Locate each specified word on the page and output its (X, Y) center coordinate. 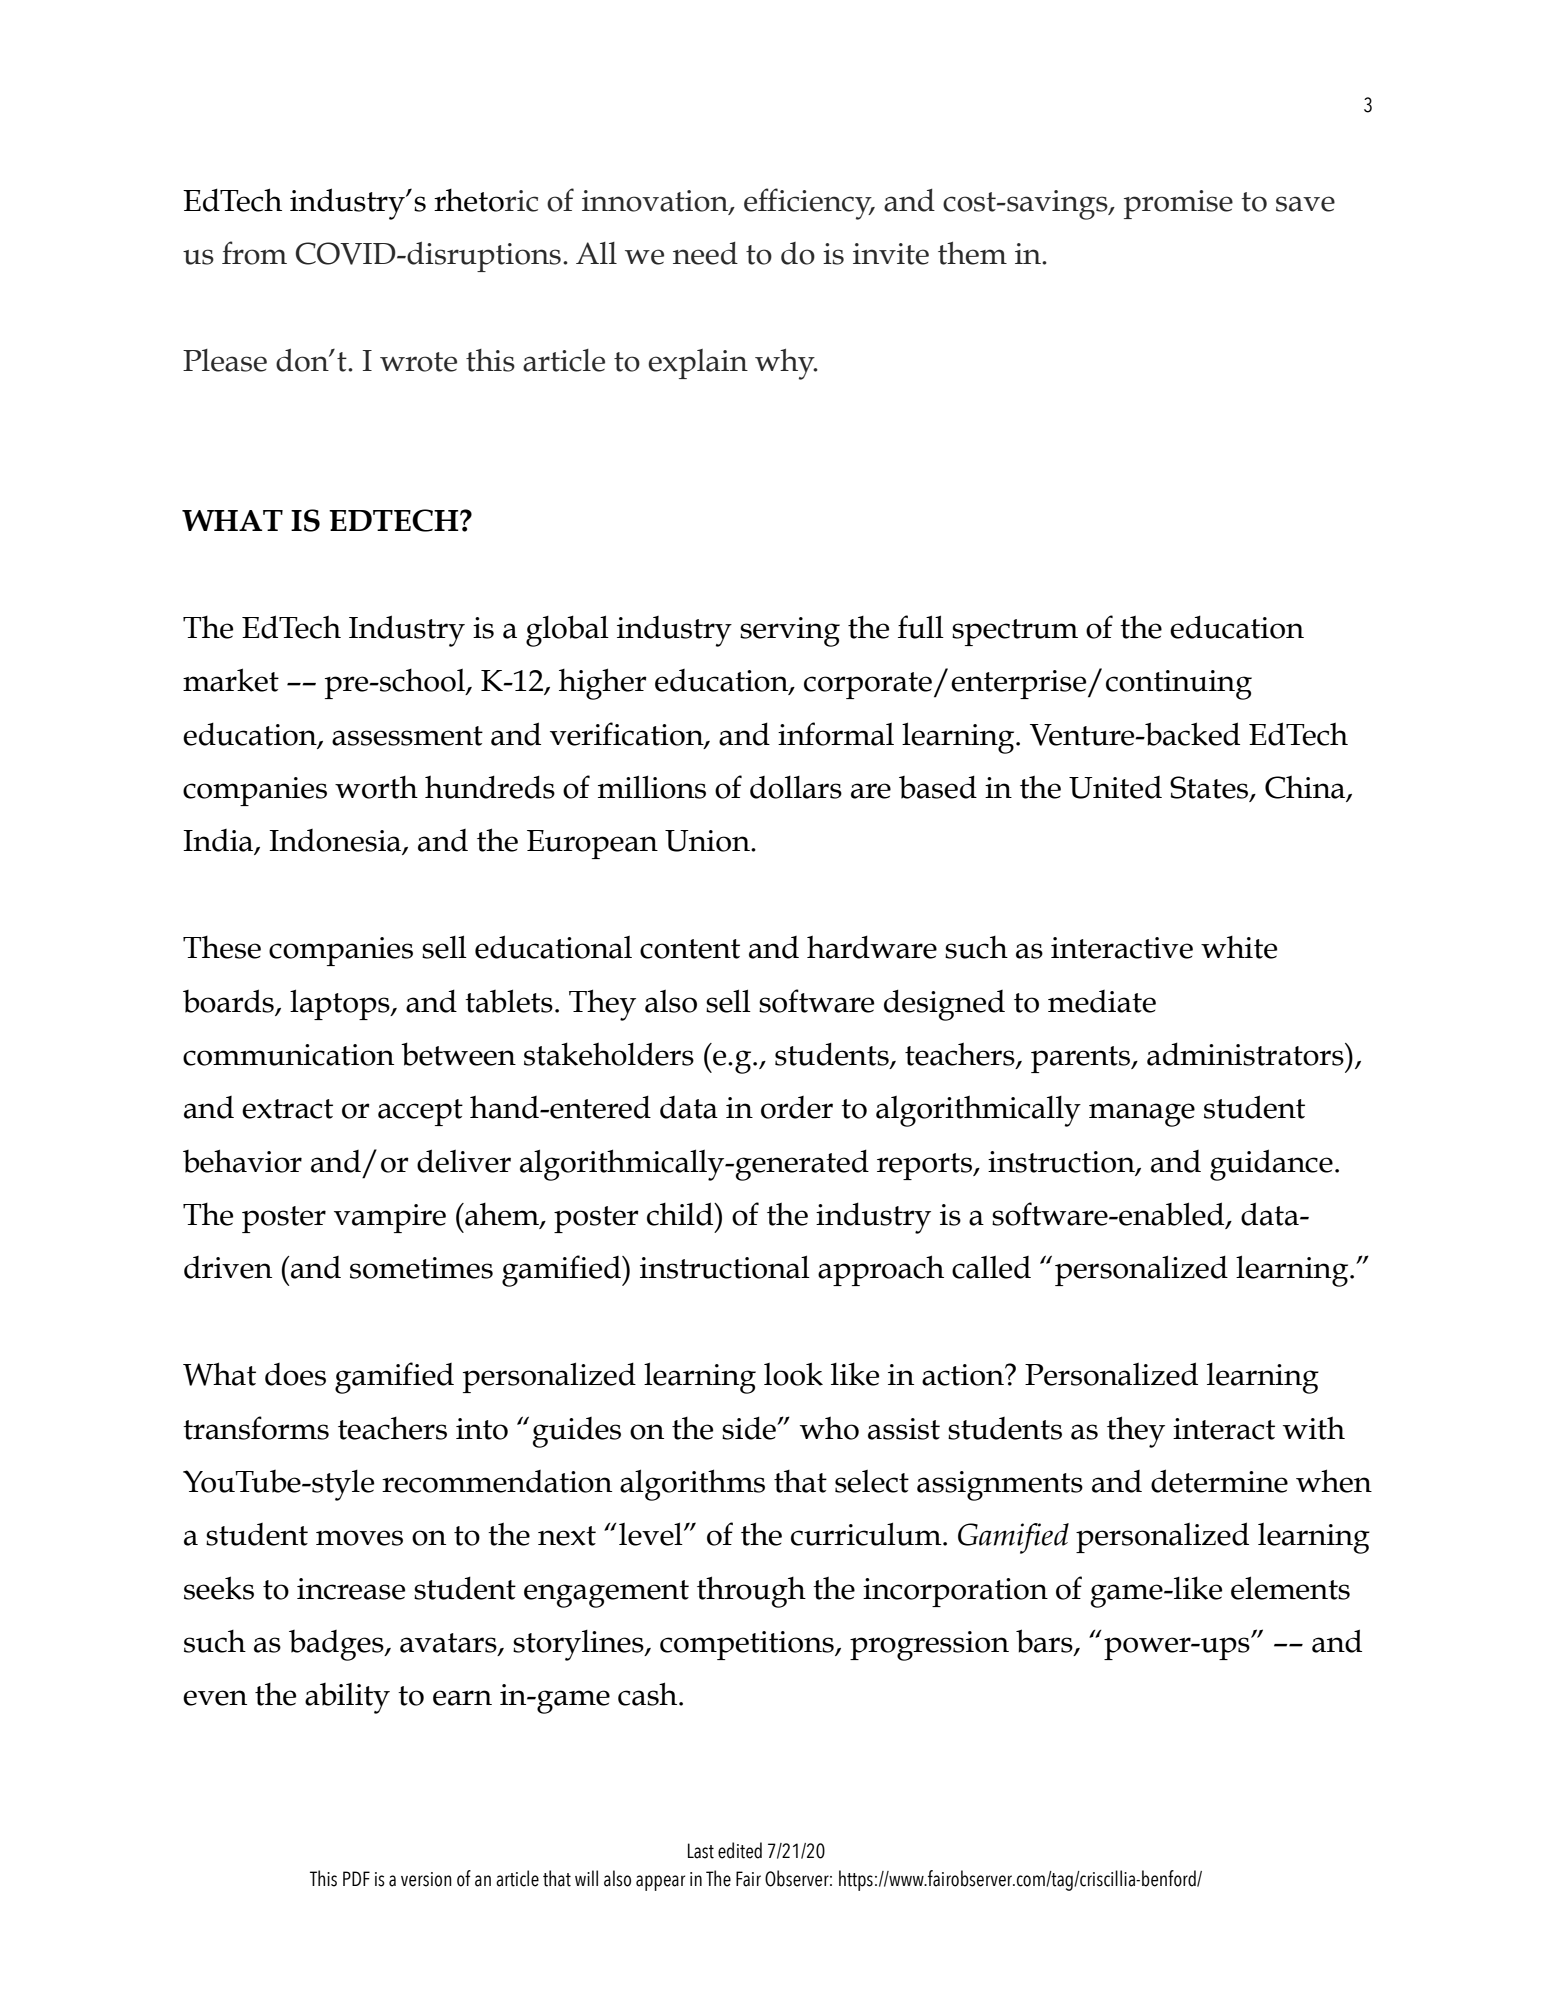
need (705, 253)
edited (740, 1850)
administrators (1246, 1054)
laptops (341, 1004)
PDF (356, 1878)
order (797, 1107)
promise (1178, 204)
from (254, 253)
